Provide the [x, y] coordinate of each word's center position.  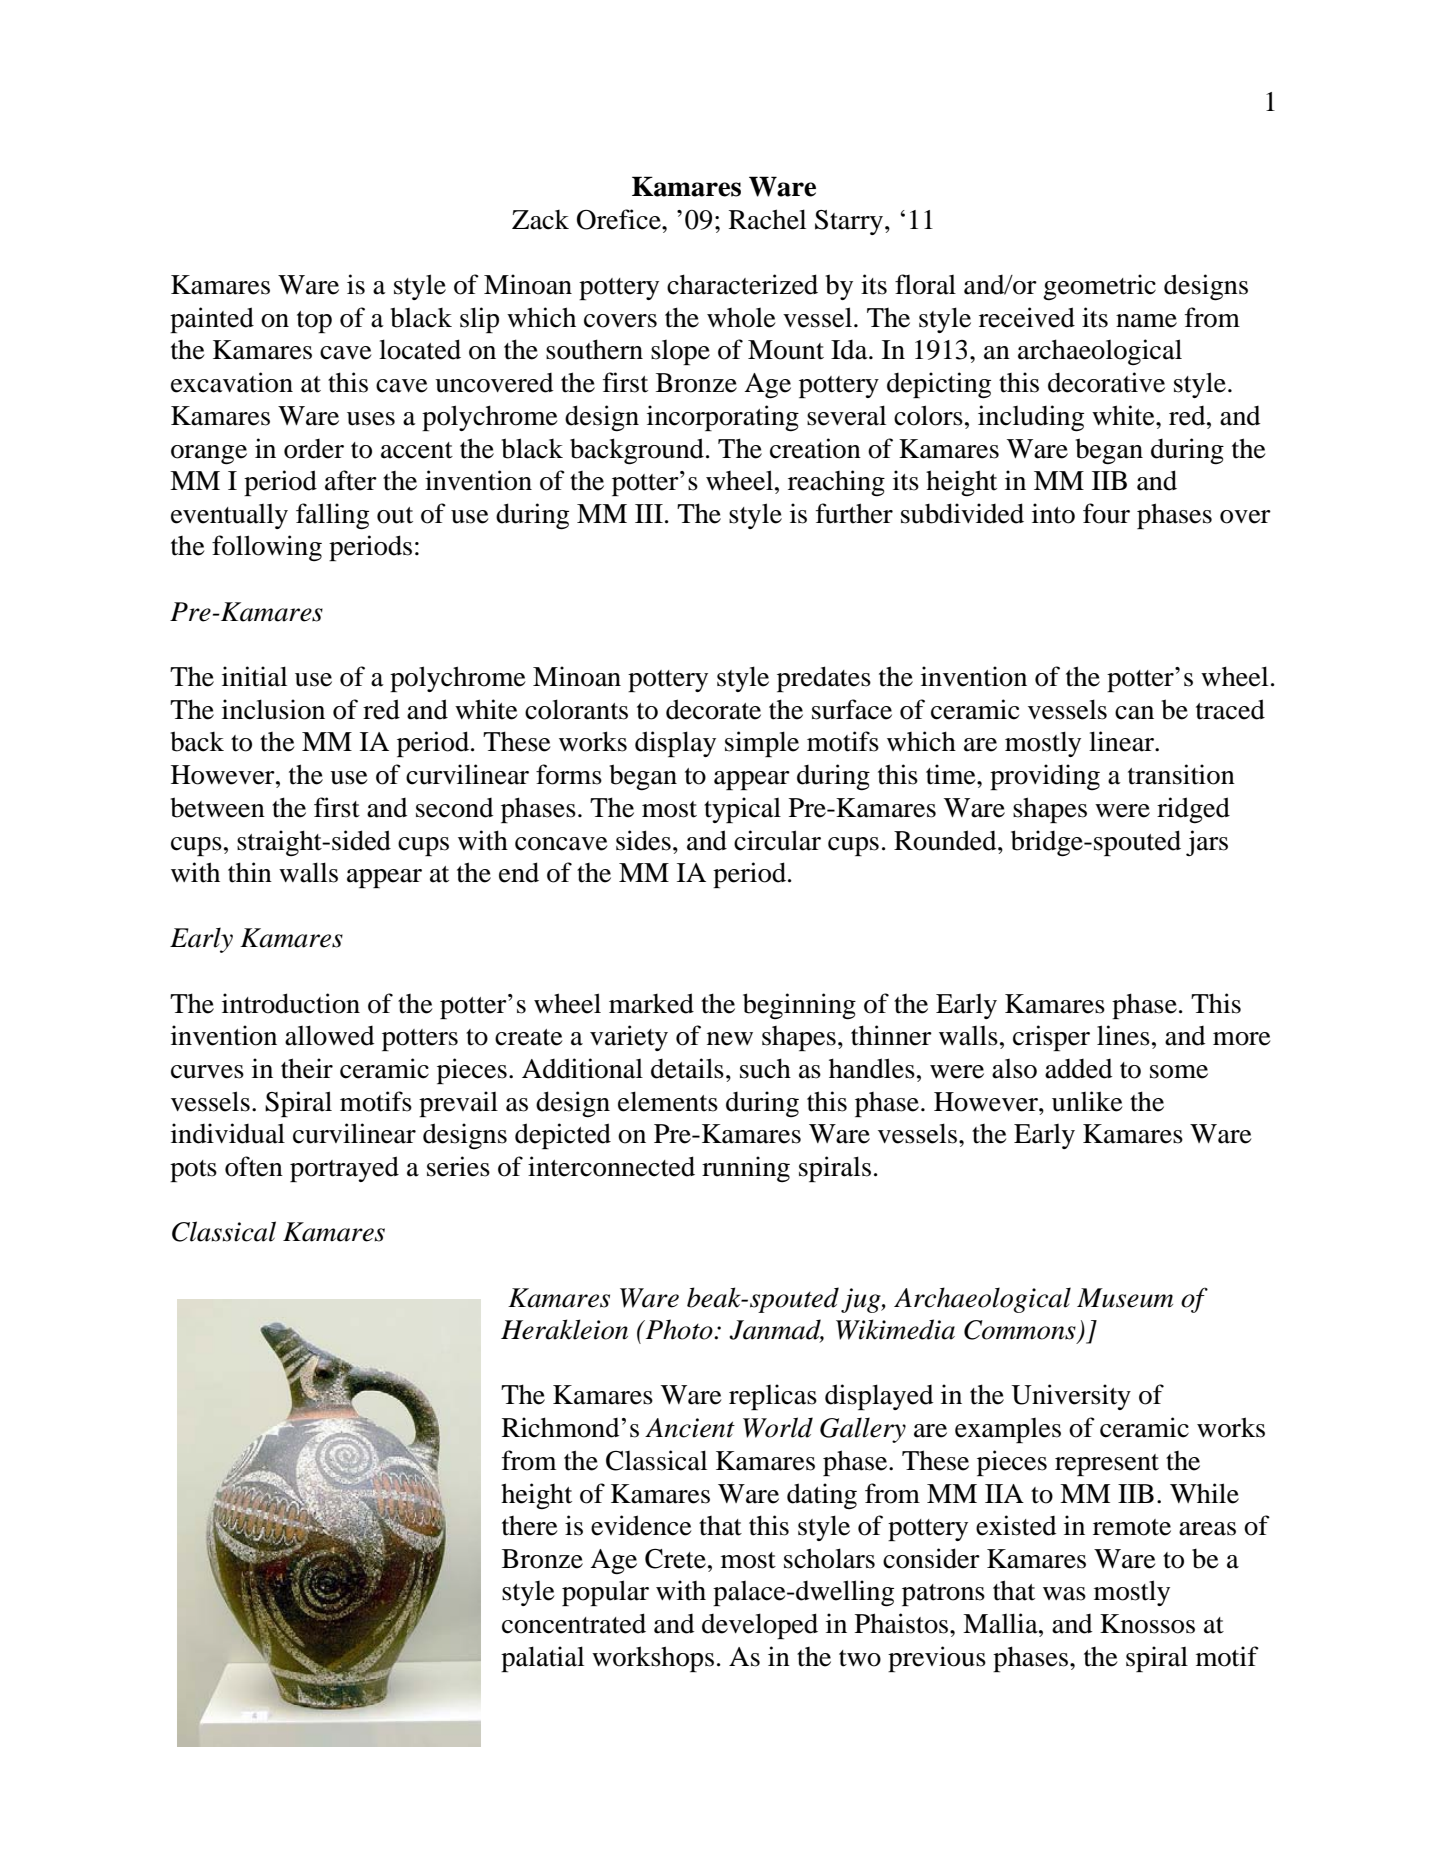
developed [760, 1626]
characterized [742, 284]
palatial [542, 1659]
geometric [1099, 287]
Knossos [1147, 1624]
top [314, 322]
